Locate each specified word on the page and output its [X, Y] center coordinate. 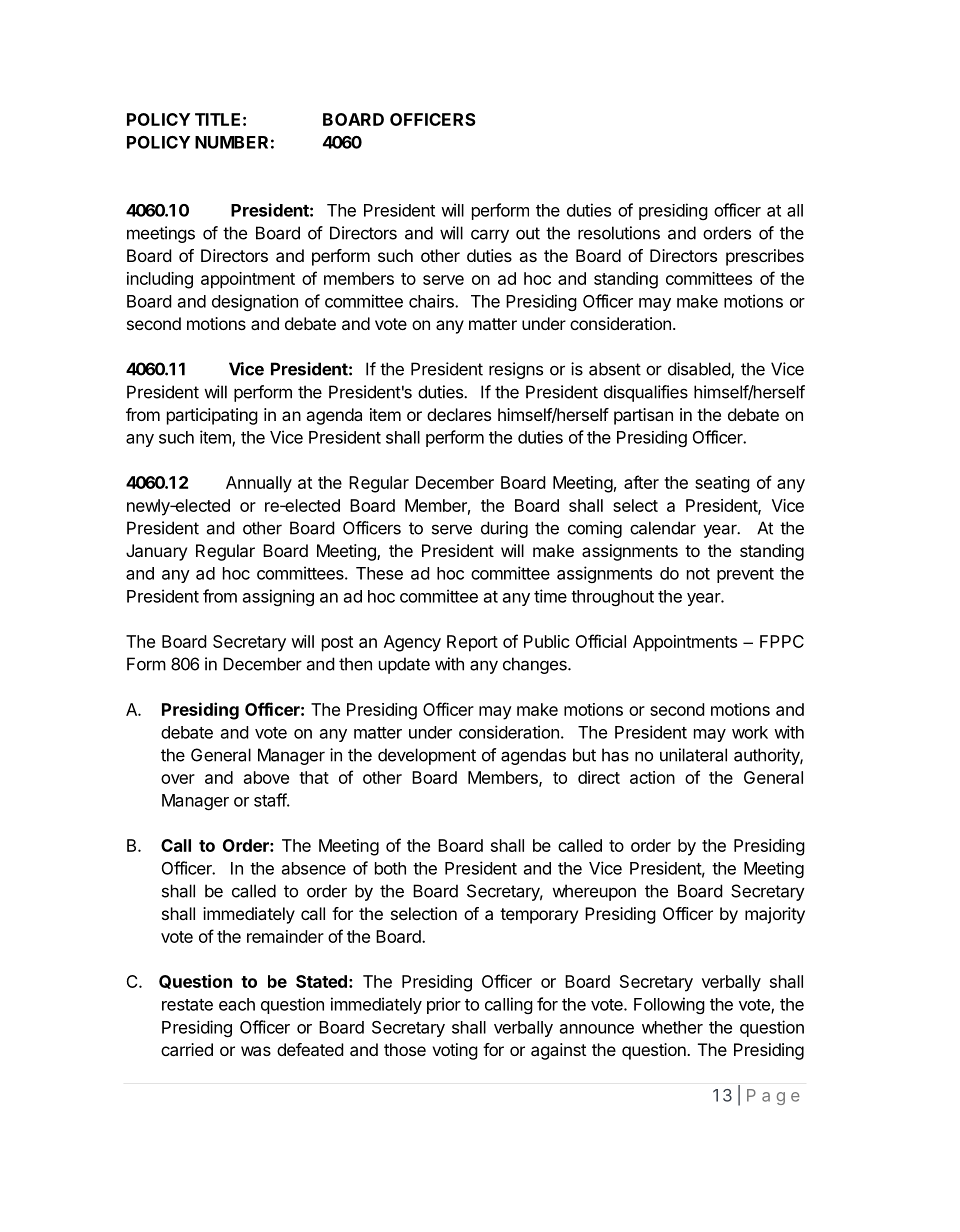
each [237, 1004]
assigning [278, 597]
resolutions [619, 233]
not [698, 574]
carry [490, 236]
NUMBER [231, 142]
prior [444, 1005]
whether [672, 1027]
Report [472, 643]
